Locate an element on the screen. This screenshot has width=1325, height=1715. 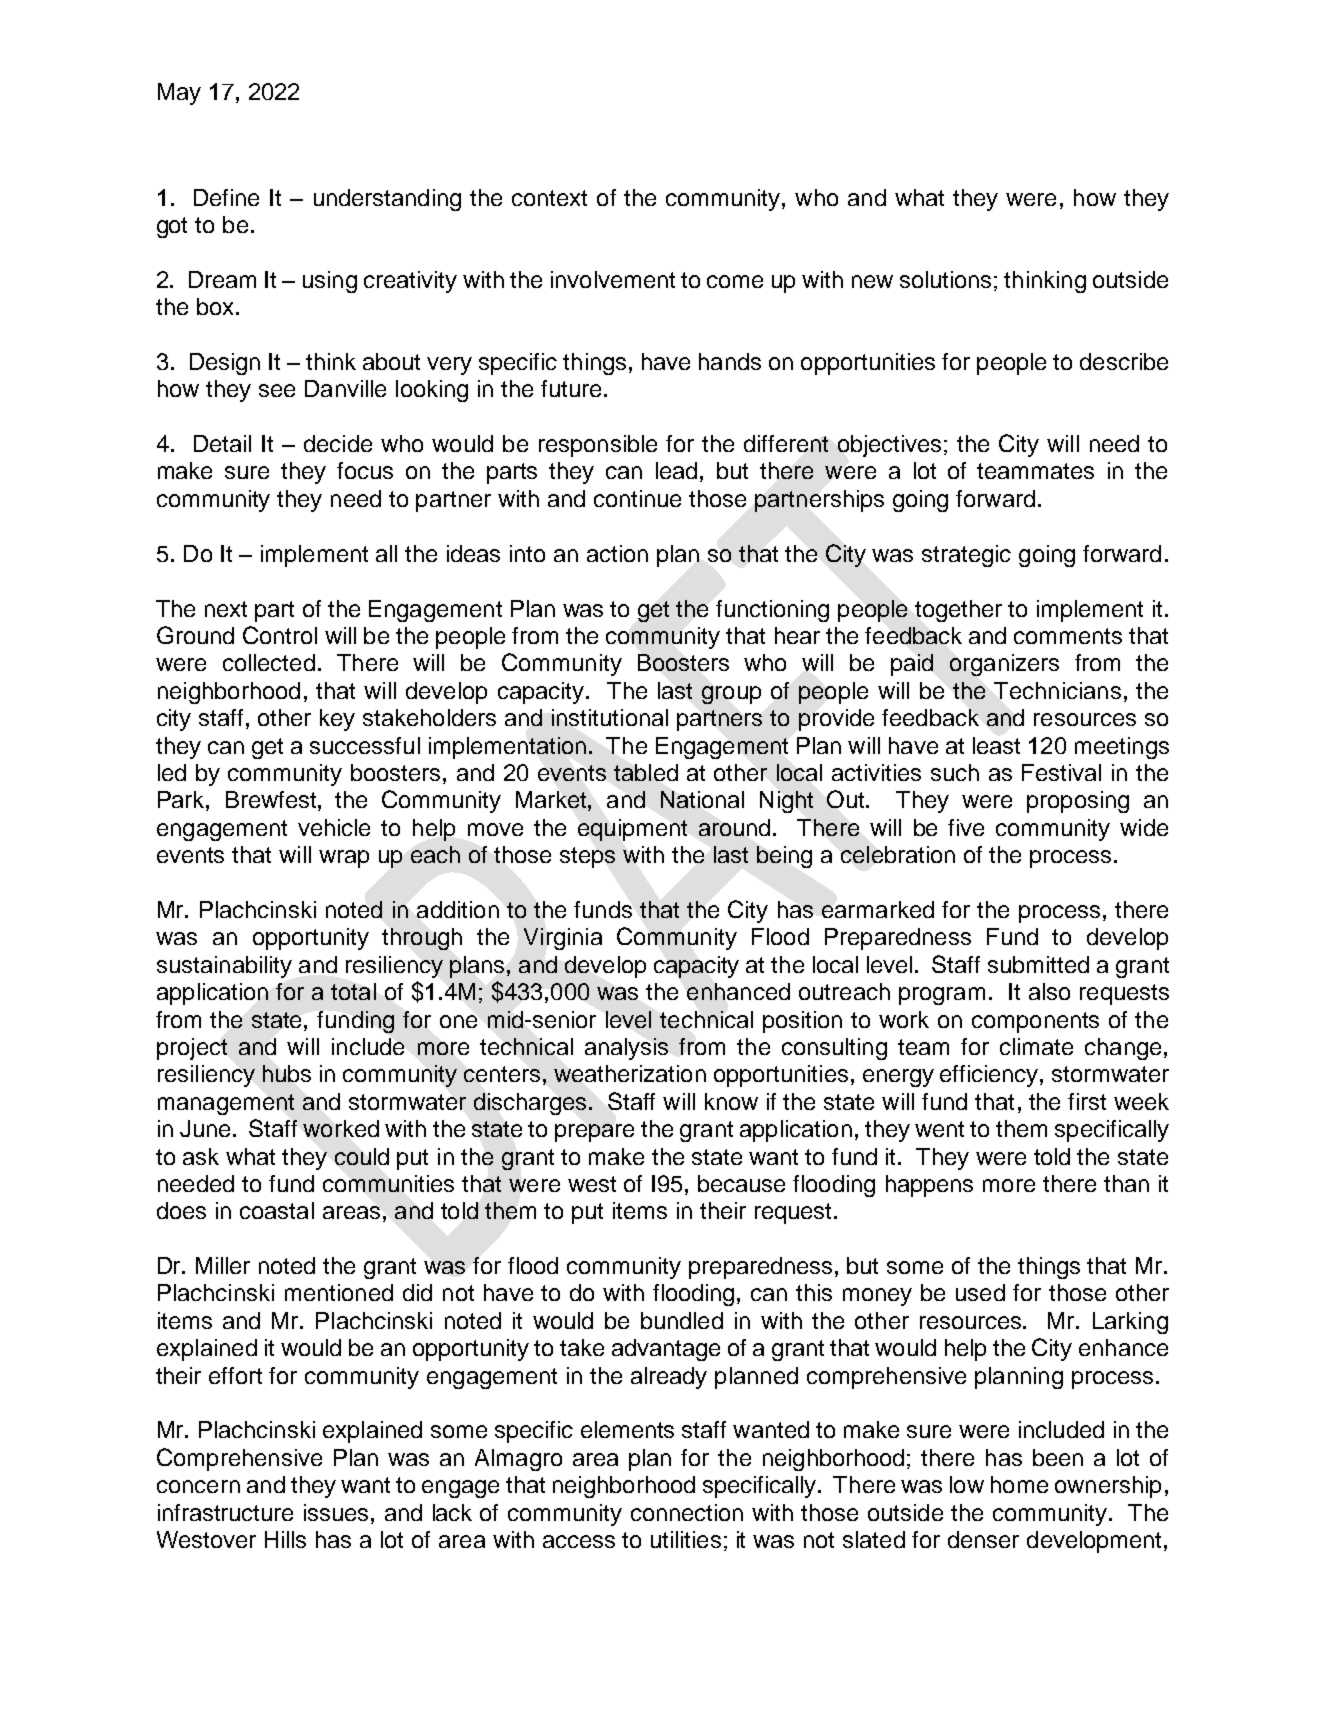
coastal is located at coordinates (277, 1210).
